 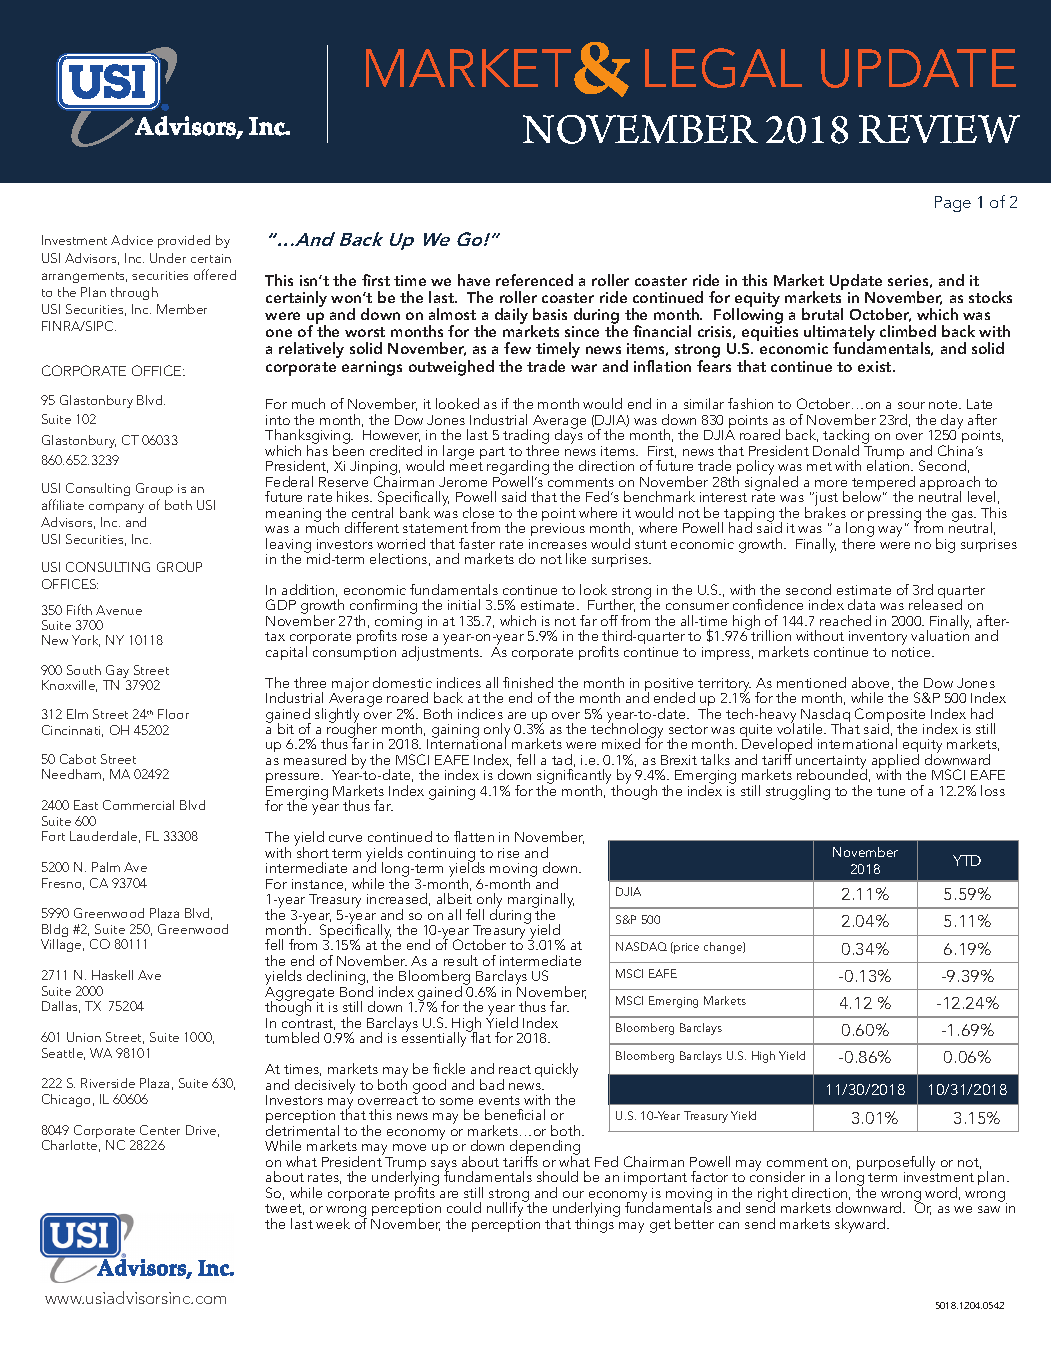 What do you see at coordinates (138, 805) in the screenshot?
I see `Commercial` at bounding box center [138, 805].
